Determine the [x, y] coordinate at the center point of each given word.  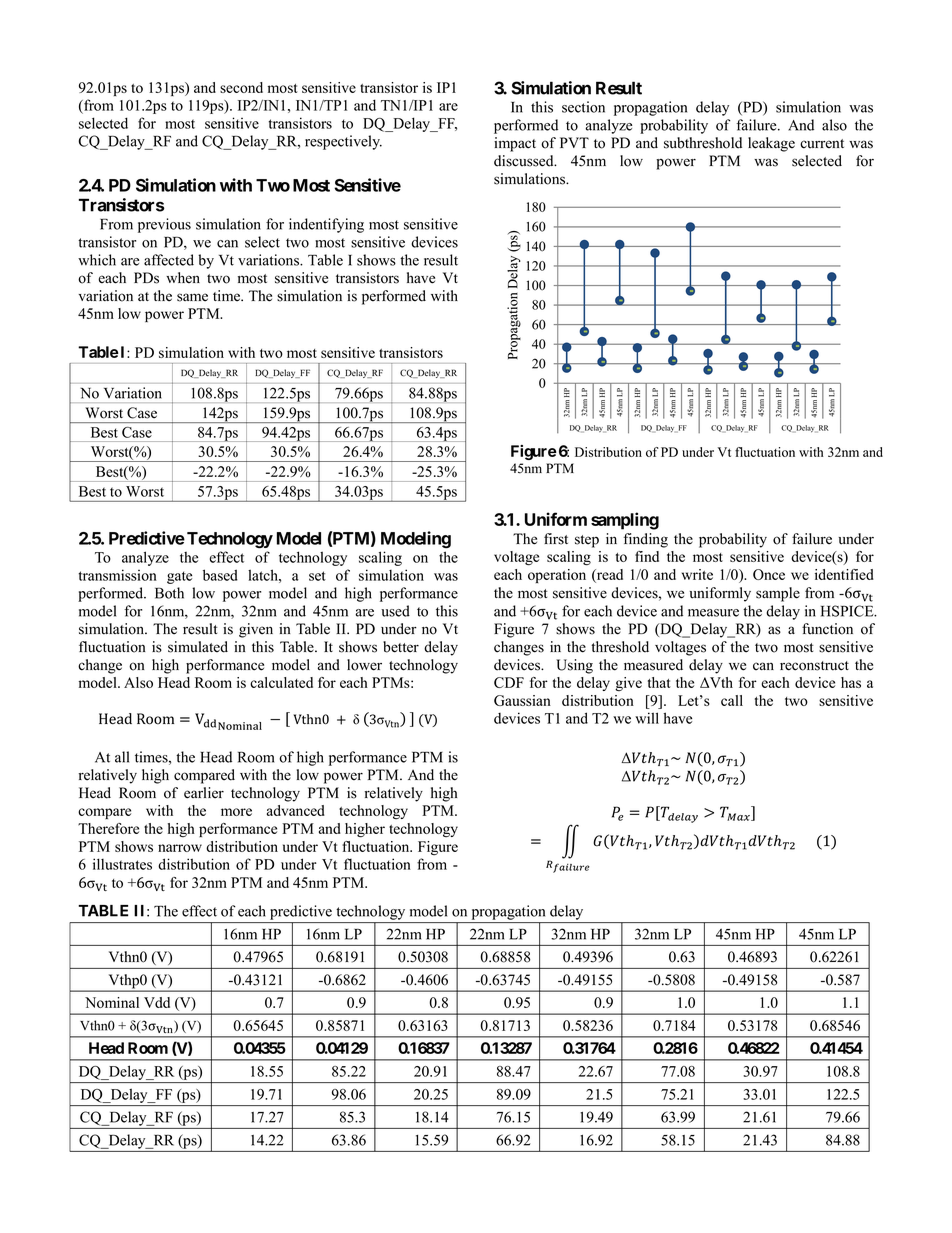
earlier [204, 793]
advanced [296, 810]
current [822, 144]
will [647, 718]
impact [515, 144]
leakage [771, 144]
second [241, 87]
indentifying [326, 225]
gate [179, 577]
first [556, 539]
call [732, 700]
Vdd [157, 1002]
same [192, 297]
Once [769, 574]
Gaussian [522, 700]
